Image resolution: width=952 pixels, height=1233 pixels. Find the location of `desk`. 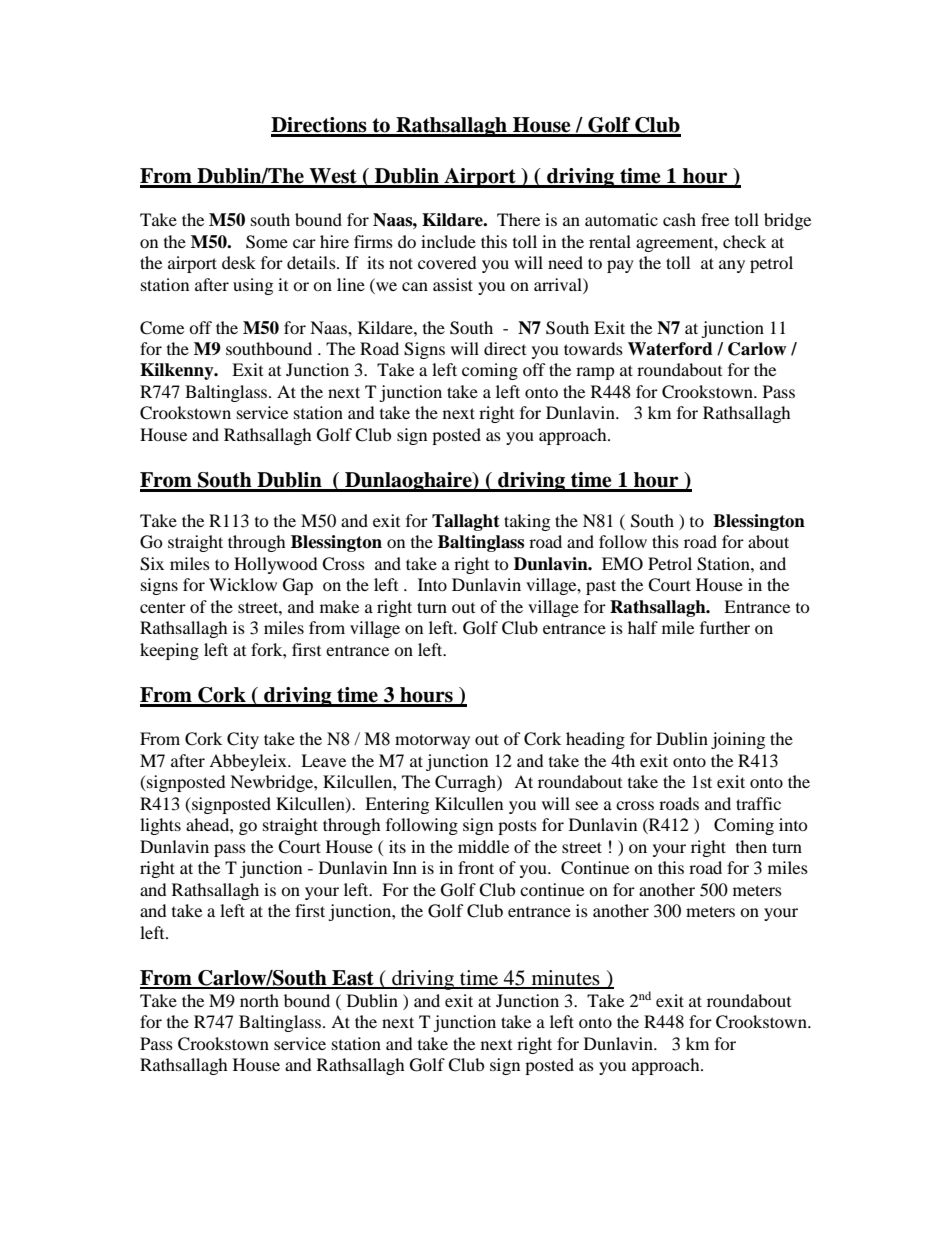

desk is located at coordinates (239, 262).
